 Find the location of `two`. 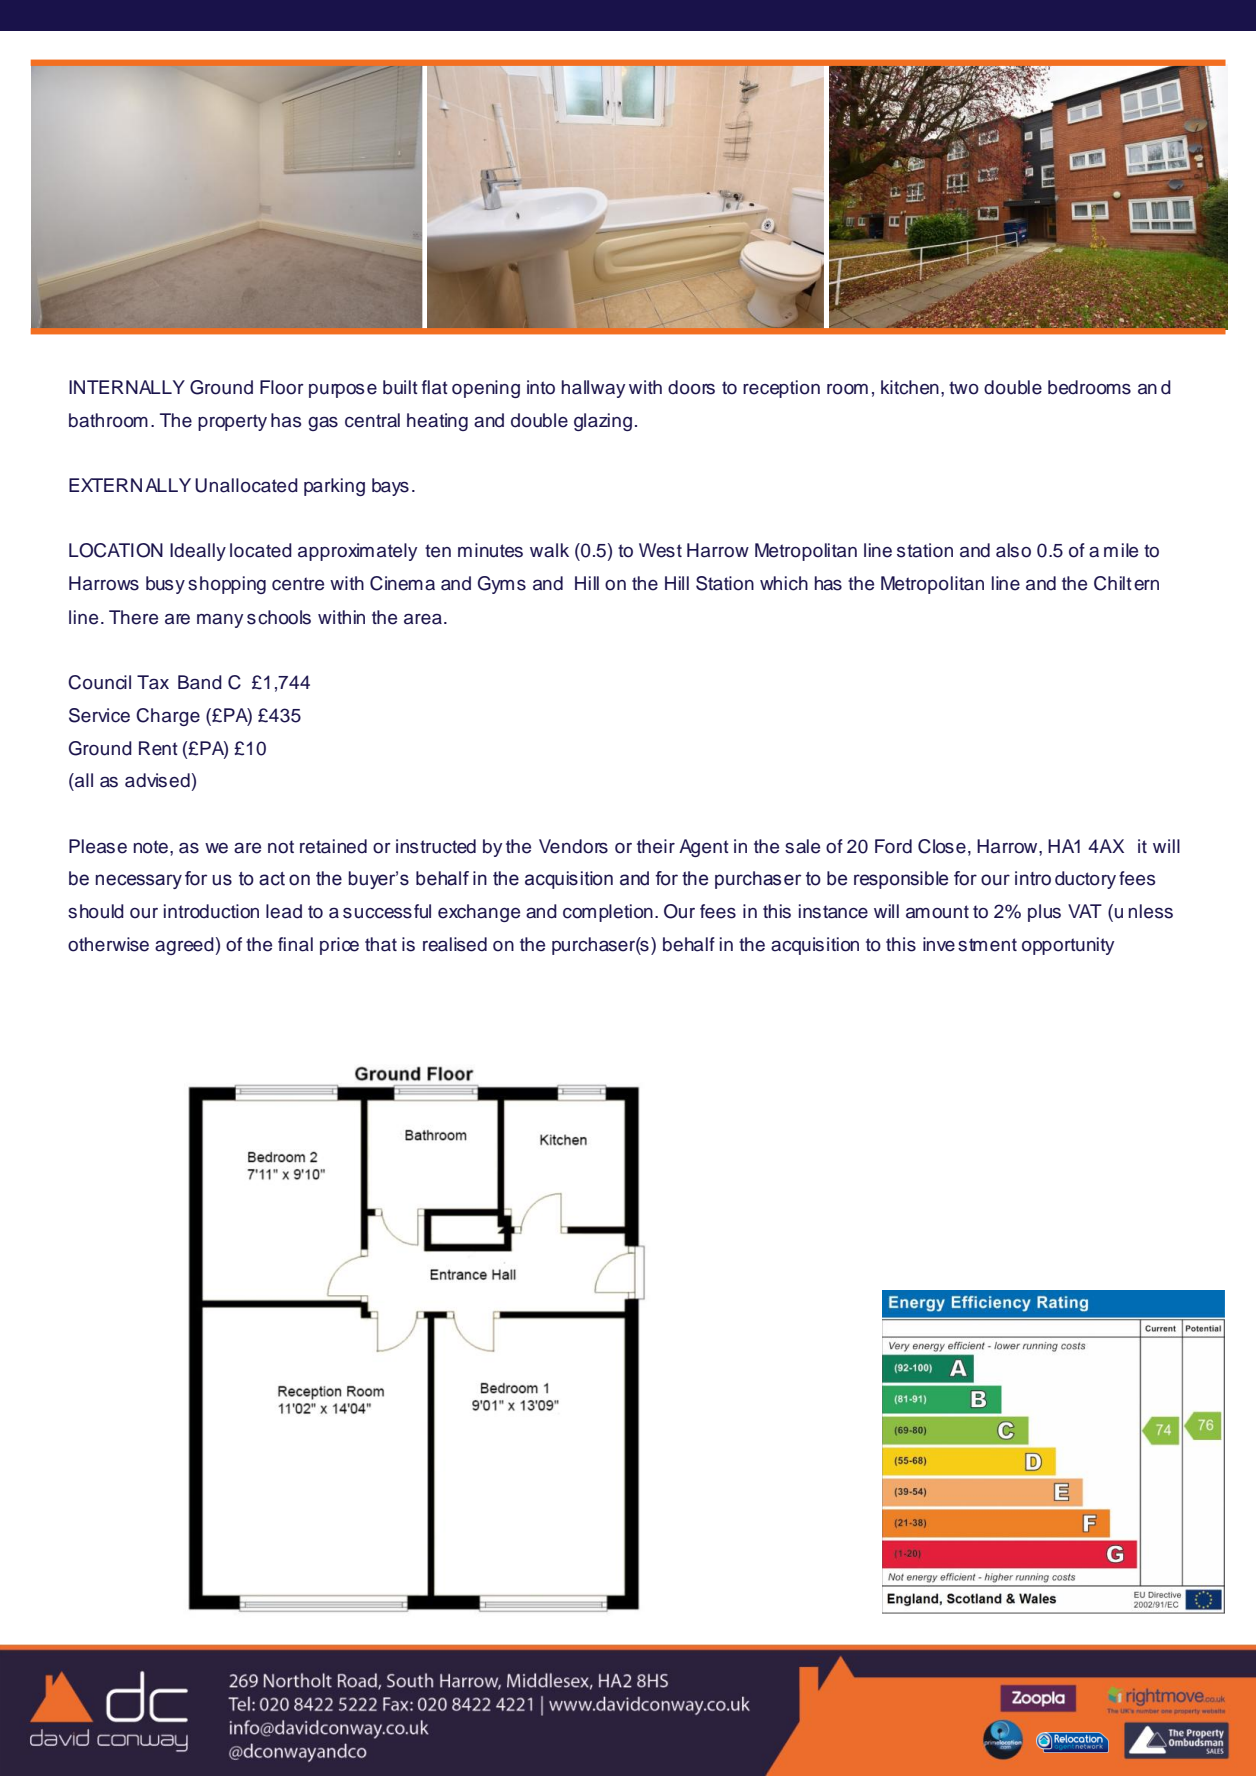

two is located at coordinates (964, 388).
